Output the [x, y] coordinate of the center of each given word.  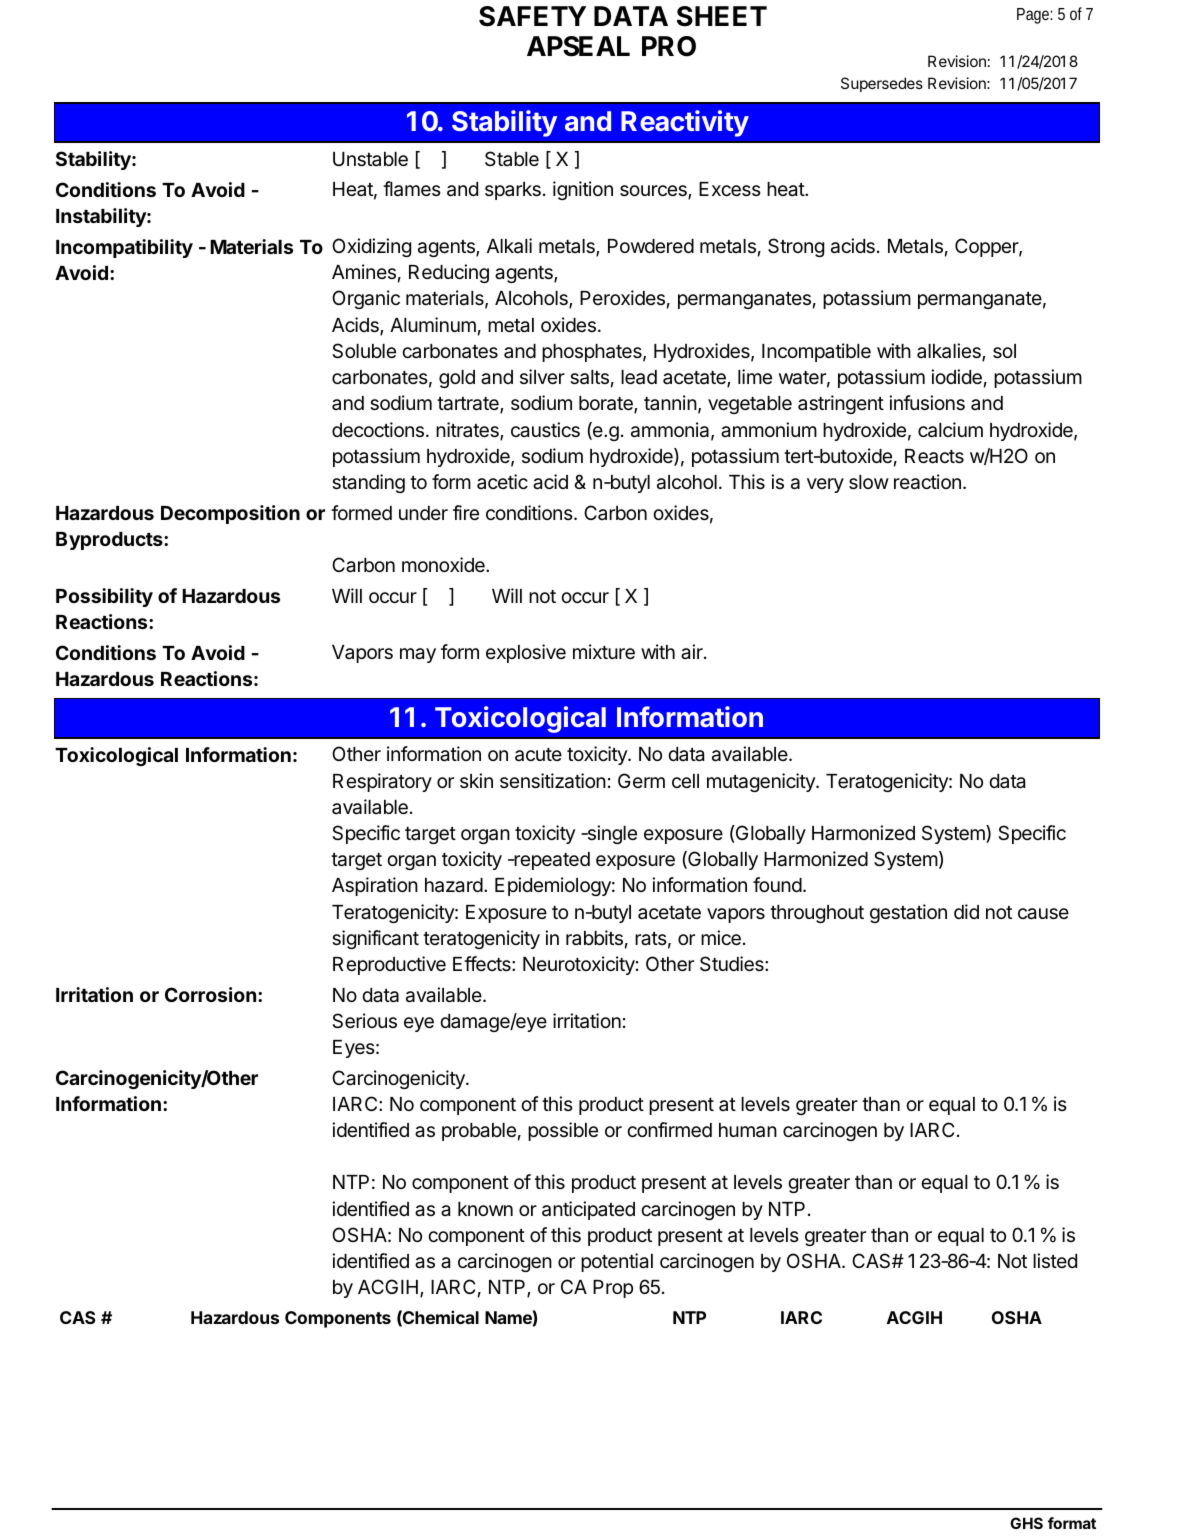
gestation [908, 913]
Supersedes [882, 84]
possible [563, 1131]
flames [412, 189]
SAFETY [532, 16]
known [485, 1209]
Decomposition [230, 514]
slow [869, 482]
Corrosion [210, 994]
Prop [613, 1289]
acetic [502, 481]
